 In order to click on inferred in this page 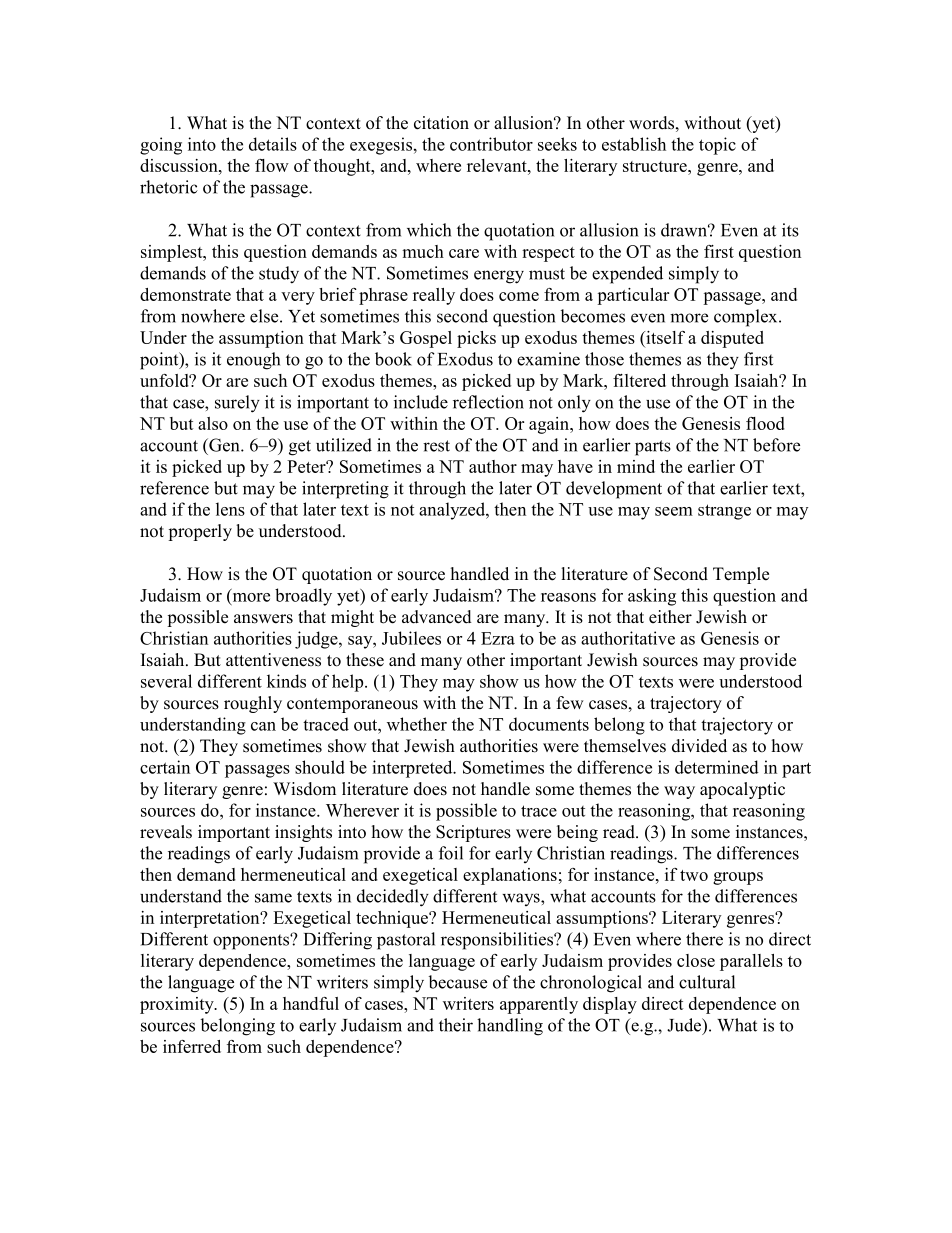, I will do `click(192, 1046)`.
